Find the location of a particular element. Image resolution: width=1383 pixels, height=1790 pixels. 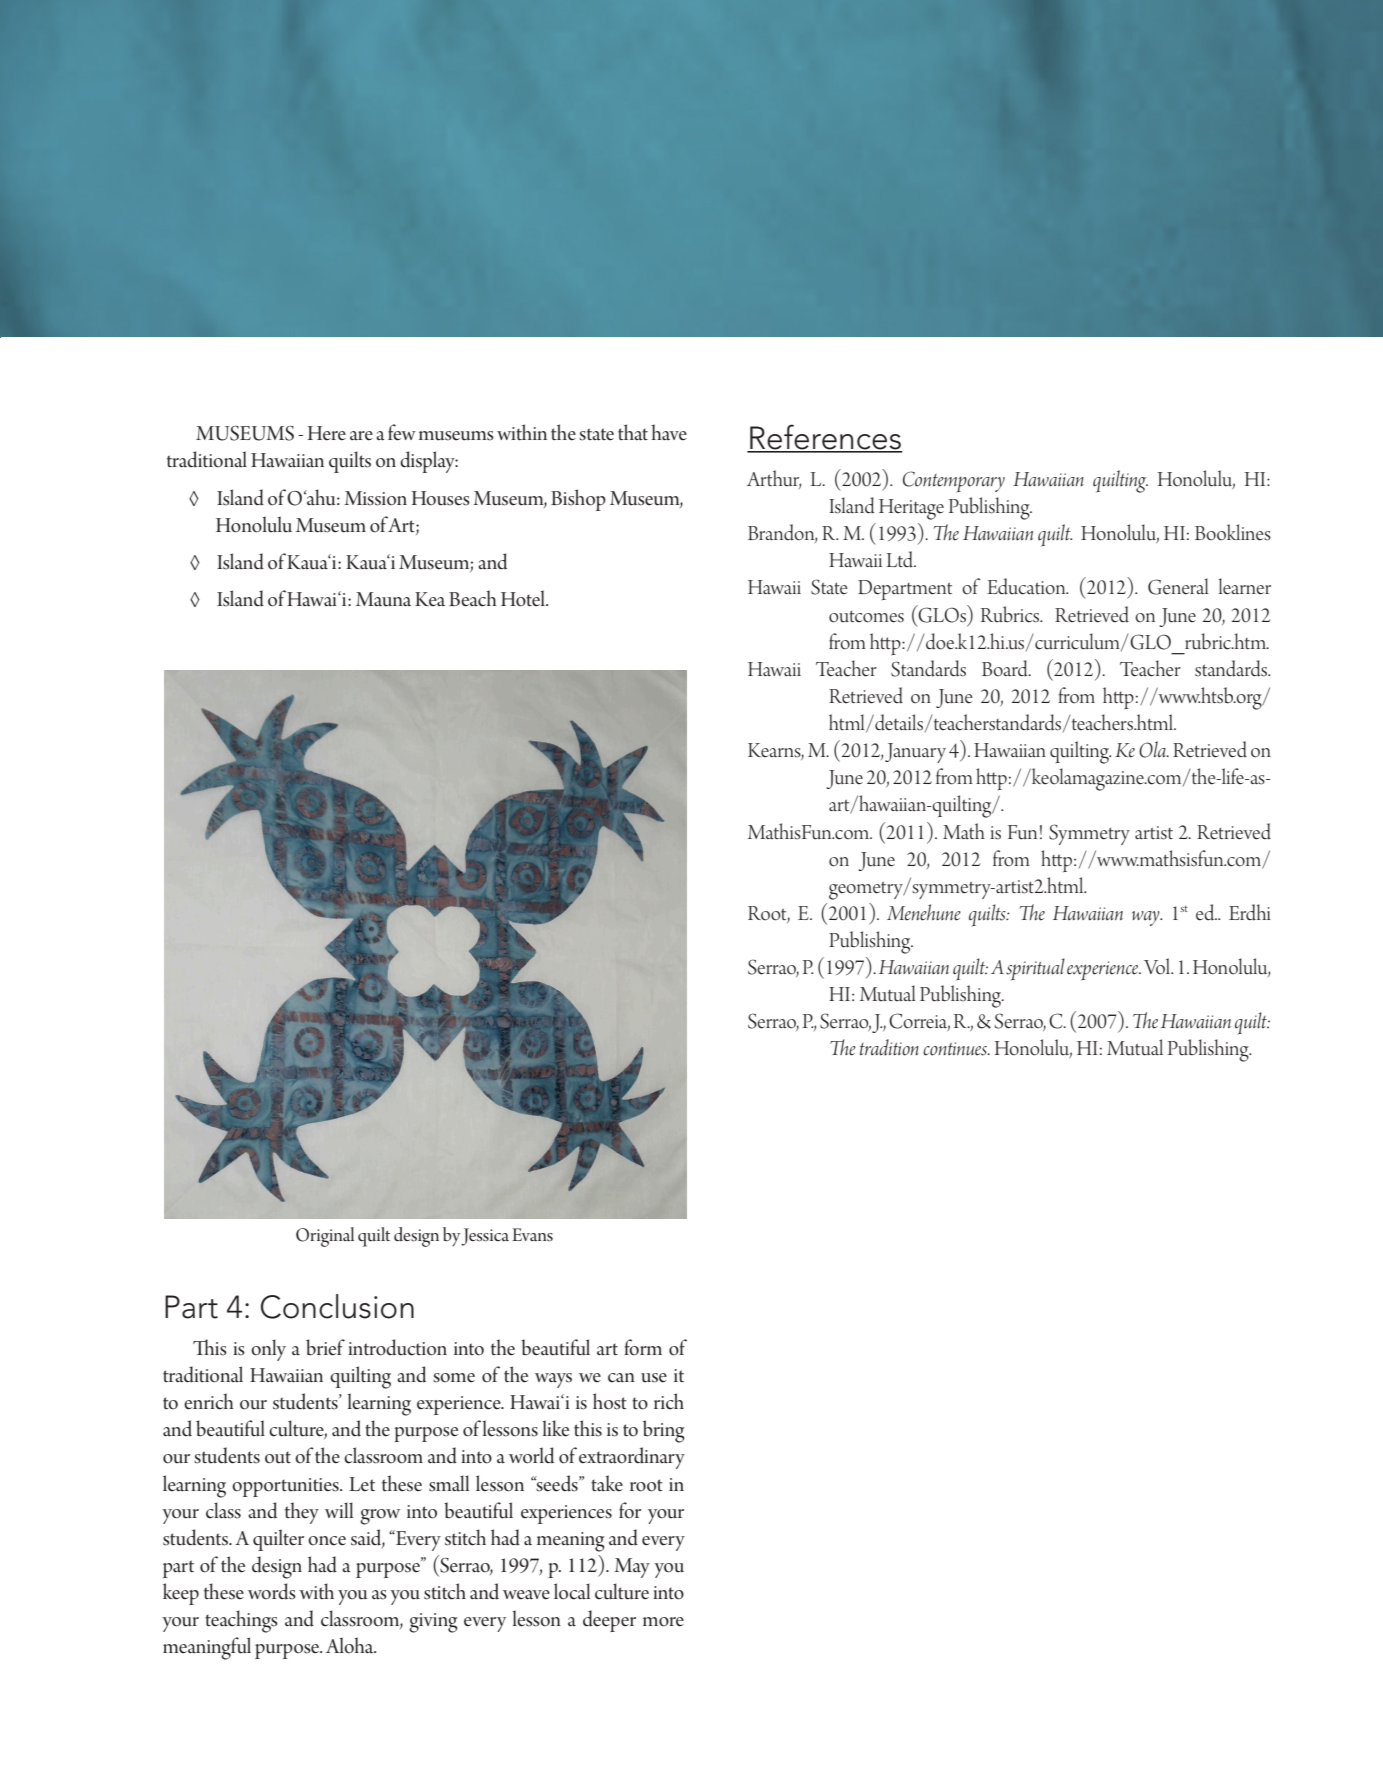

Contemporary is located at coordinates (954, 482).
